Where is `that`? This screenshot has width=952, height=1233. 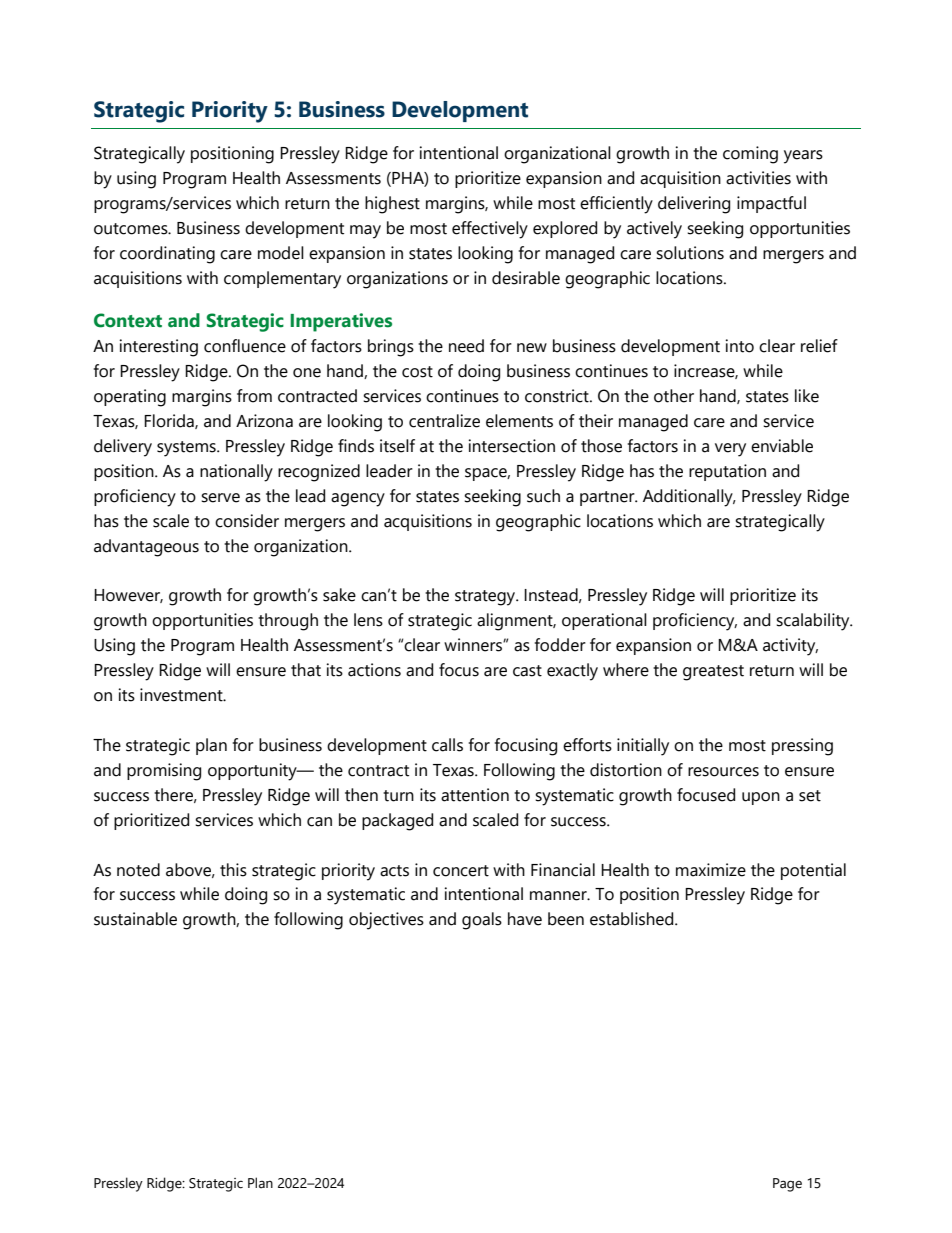
that is located at coordinates (306, 670).
